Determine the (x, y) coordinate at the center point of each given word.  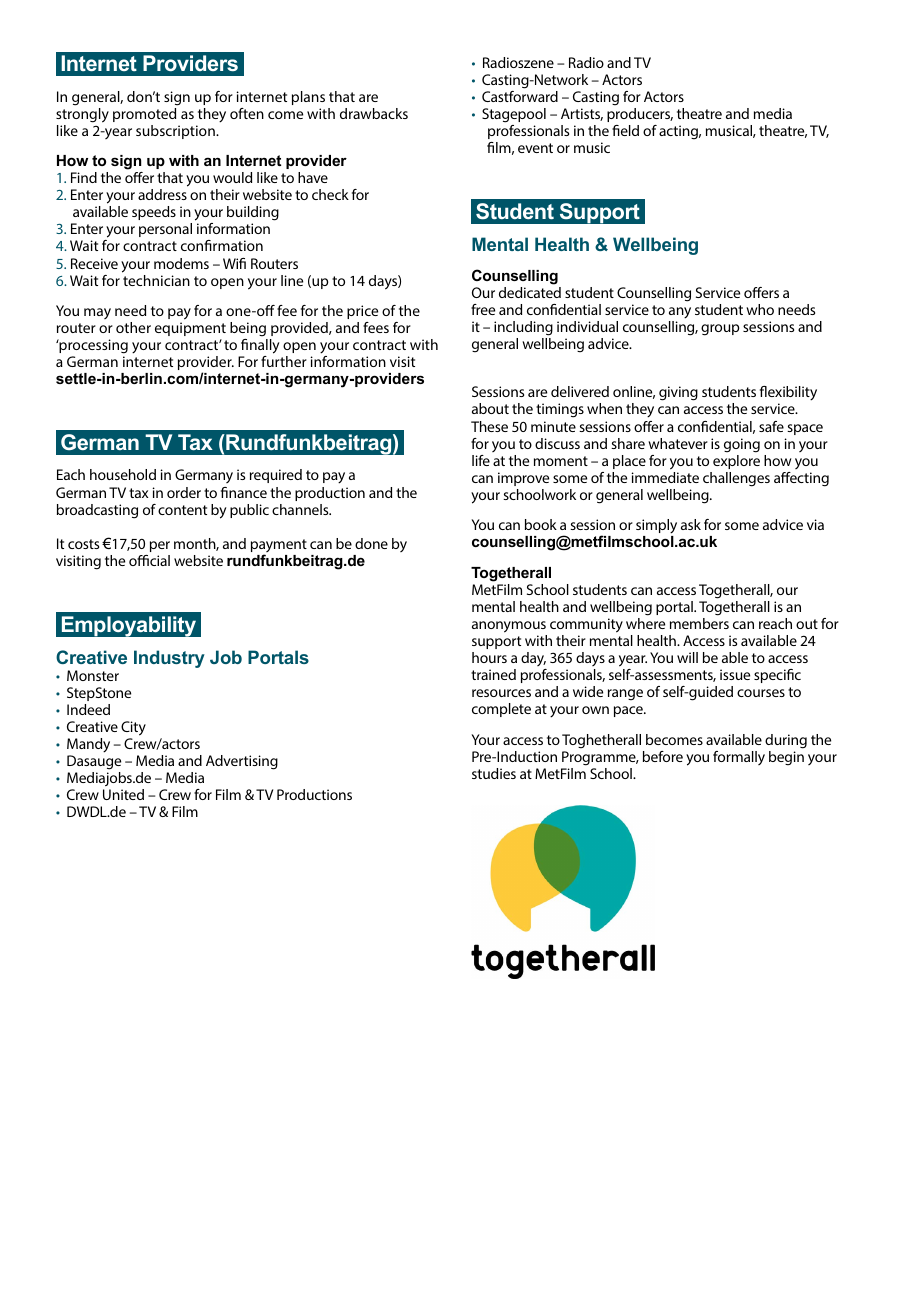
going (742, 445)
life (481, 460)
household (123, 474)
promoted (144, 115)
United (123, 794)
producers (640, 115)
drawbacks (374, 113)
